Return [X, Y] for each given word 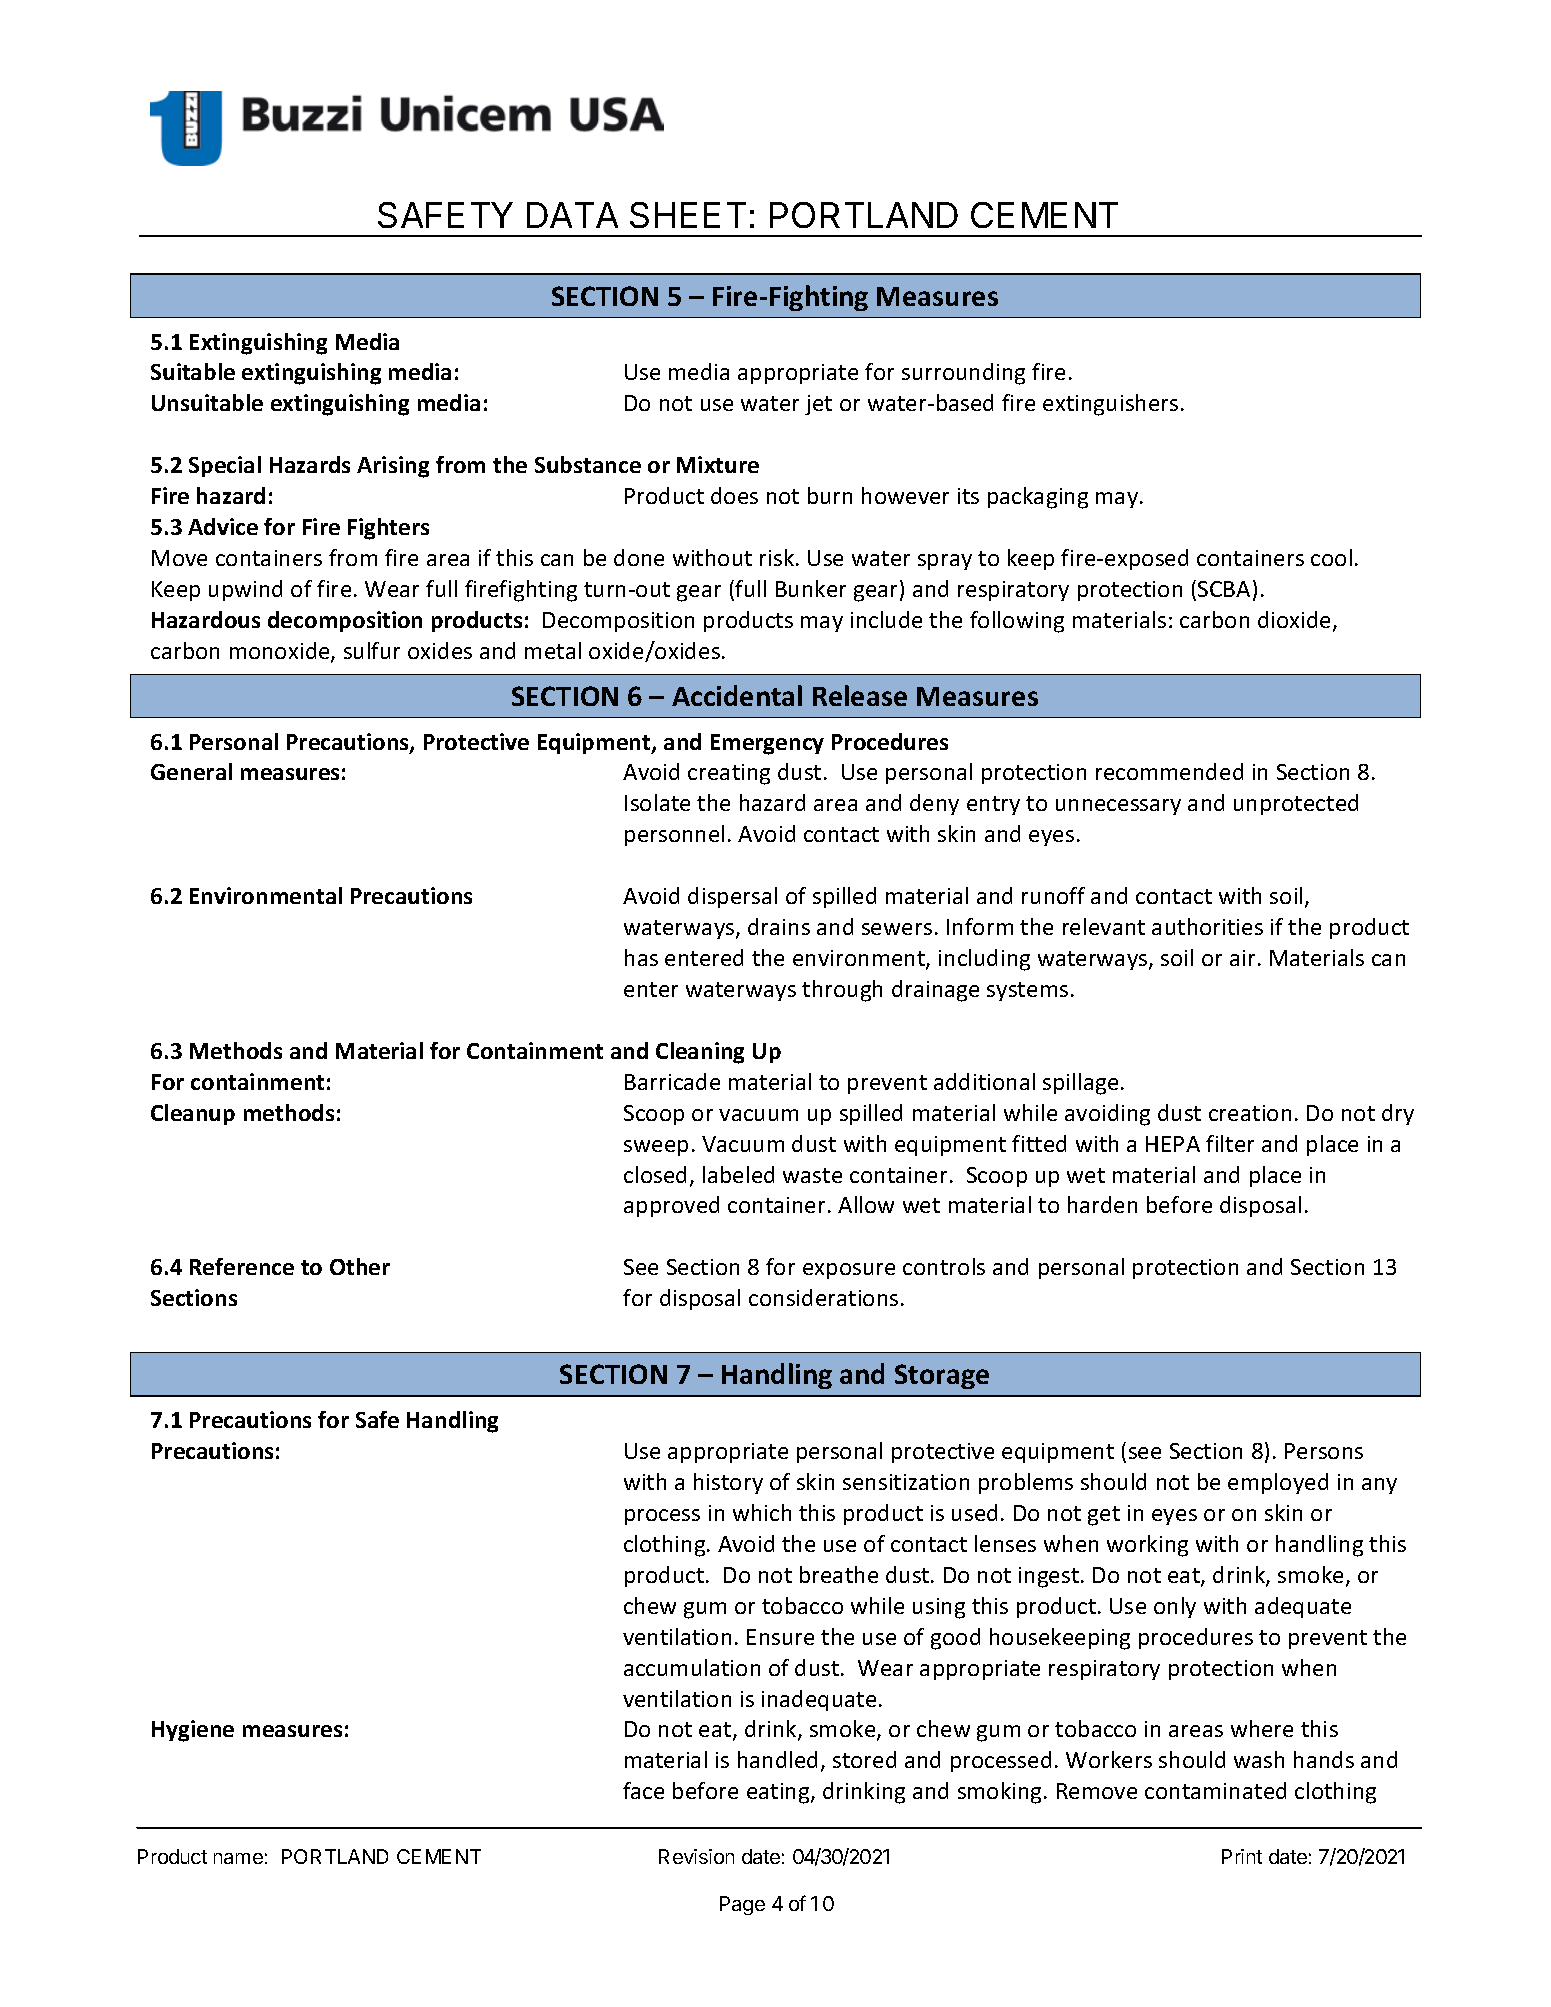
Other [360, 1266]
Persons [1324, 1451]
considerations [823, 1297]
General [191, 771]
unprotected [1296, 804]
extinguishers [1110, 405]
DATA [572, 215]
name [238, 1858]
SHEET [688, 215]
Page [742, 1905]
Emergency [767, 744]
